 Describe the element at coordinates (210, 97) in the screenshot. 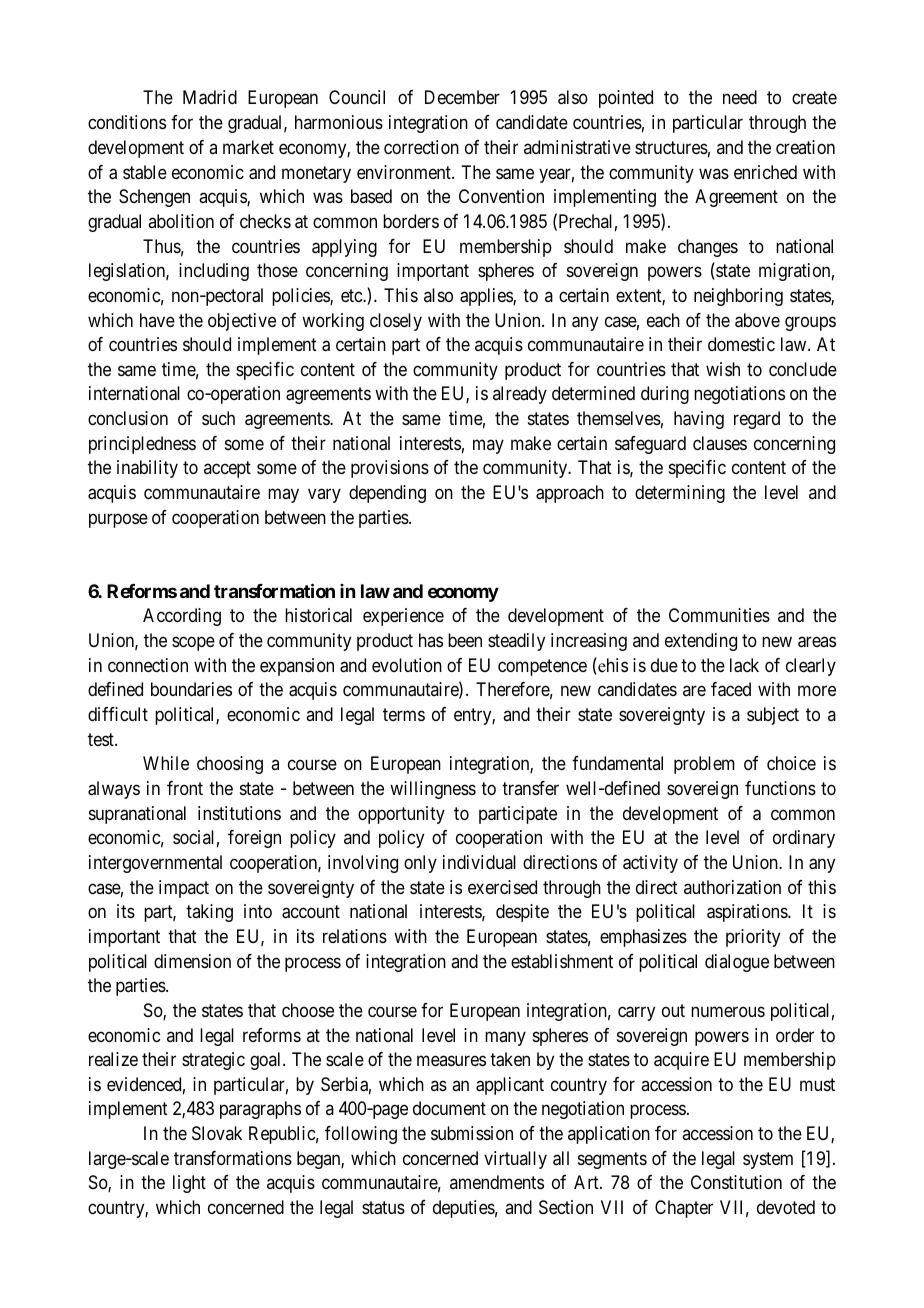

I see `Madrid` at that location.
